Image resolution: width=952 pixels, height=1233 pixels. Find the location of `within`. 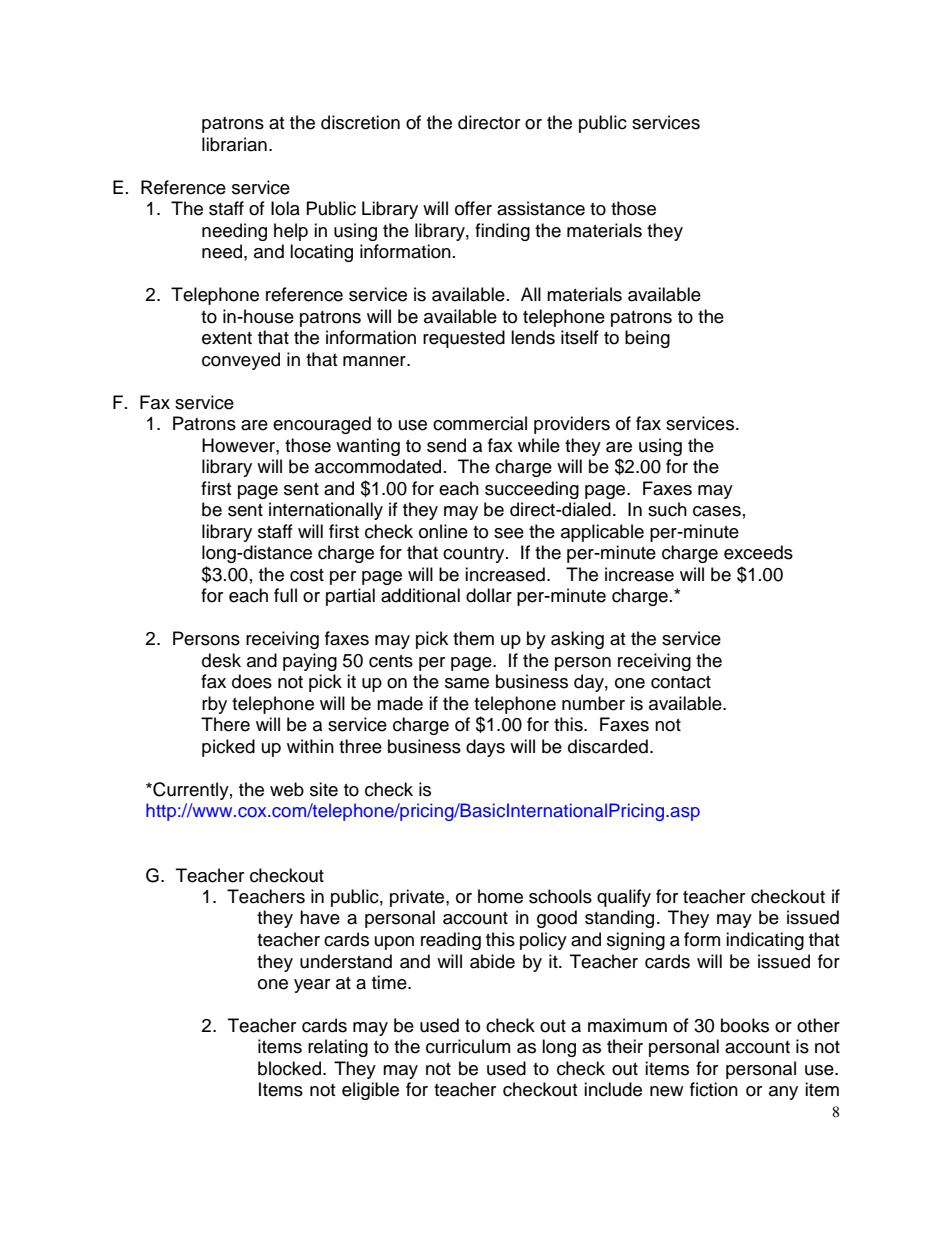

within is located at coordinates (310, 746).
